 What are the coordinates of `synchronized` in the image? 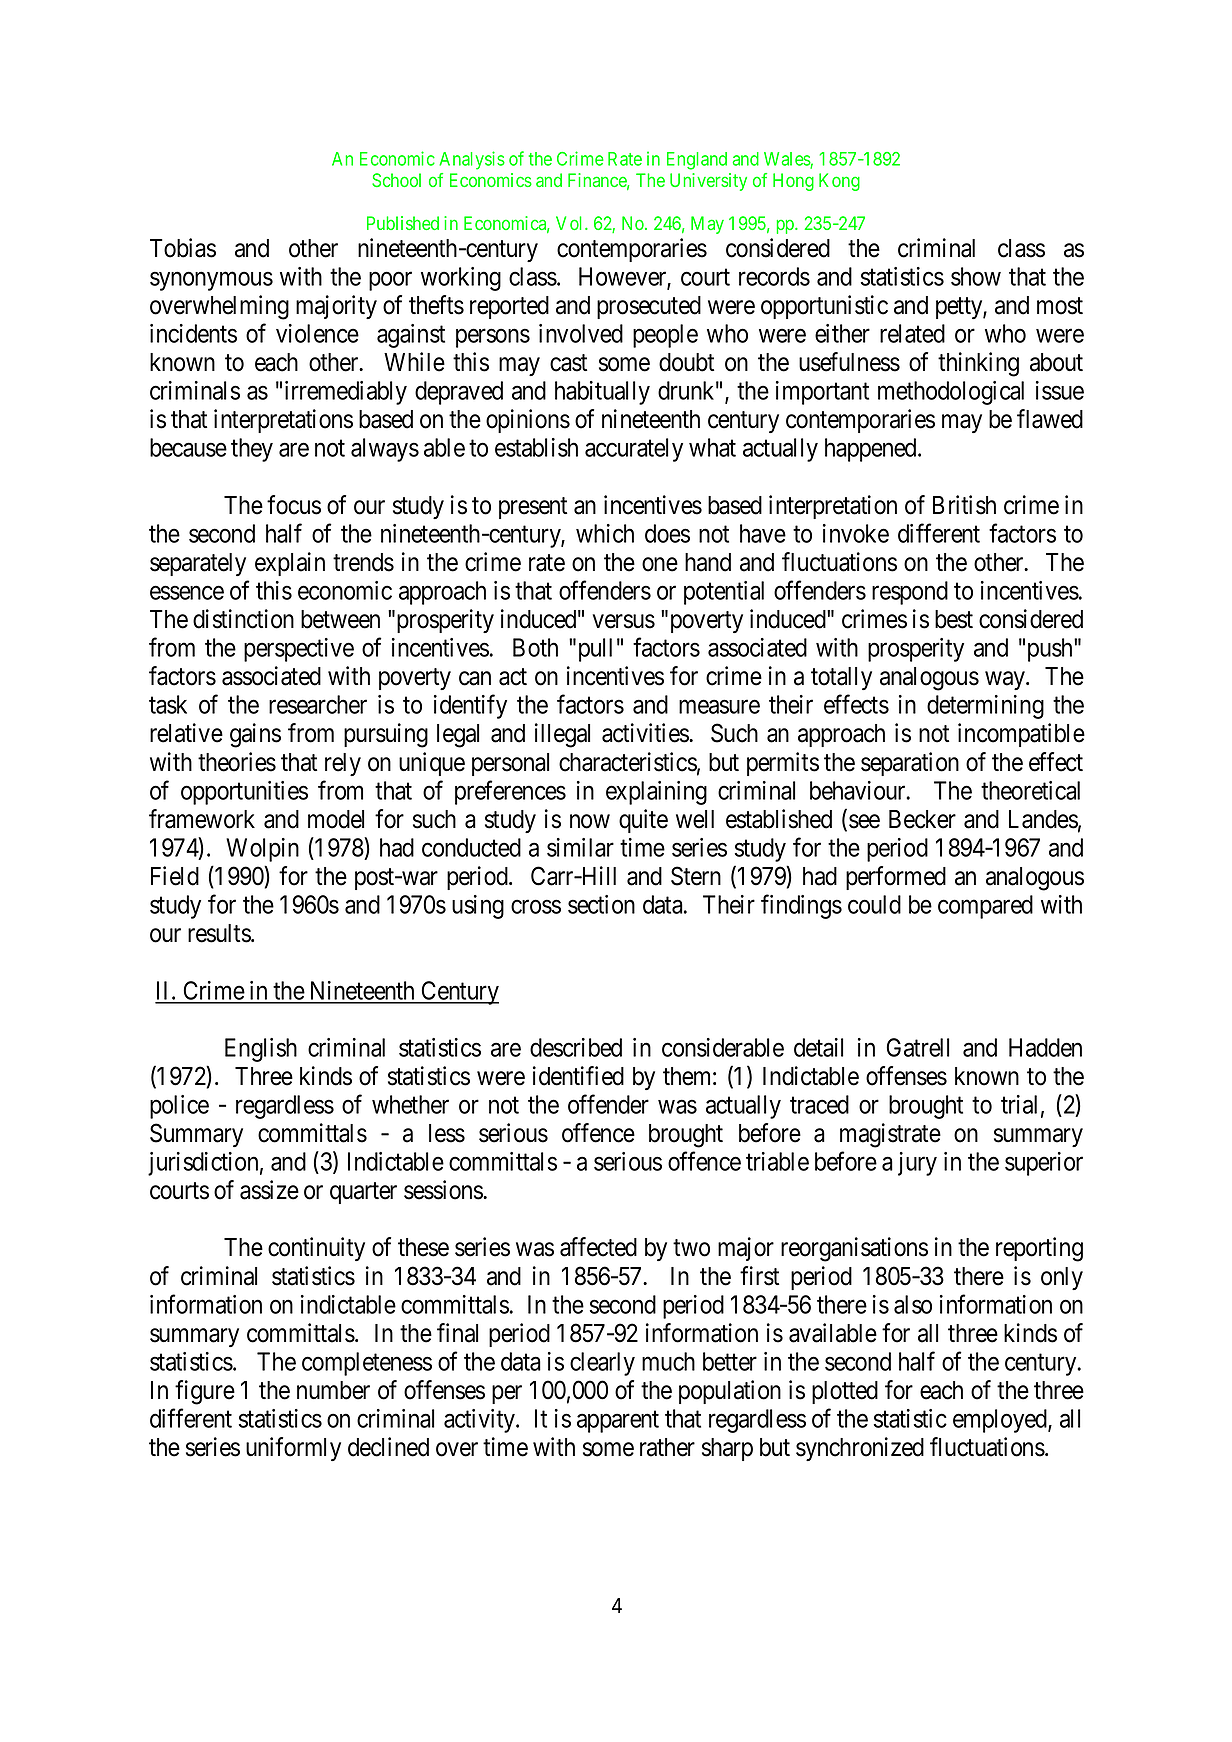 It's located at (860, 1449).
